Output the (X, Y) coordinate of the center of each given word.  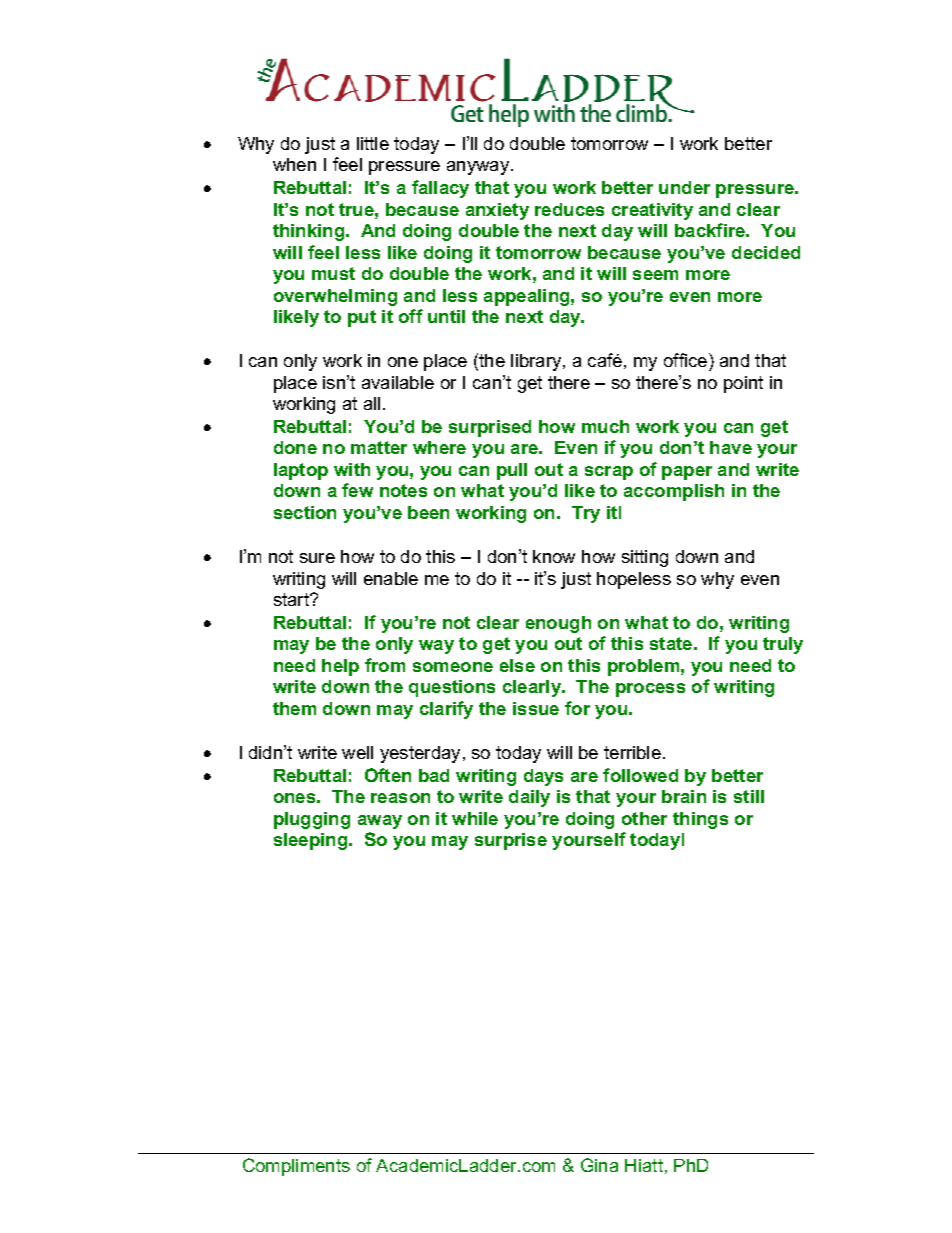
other (644, 818)
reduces (569, 209)
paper (687, 473)
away (380, 822)
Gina (599, 1165)
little (373, 143)
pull (512, 471)
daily (529, 798)
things (700, 820)
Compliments (296, 1167)
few (357, 490)
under (684, 187)
